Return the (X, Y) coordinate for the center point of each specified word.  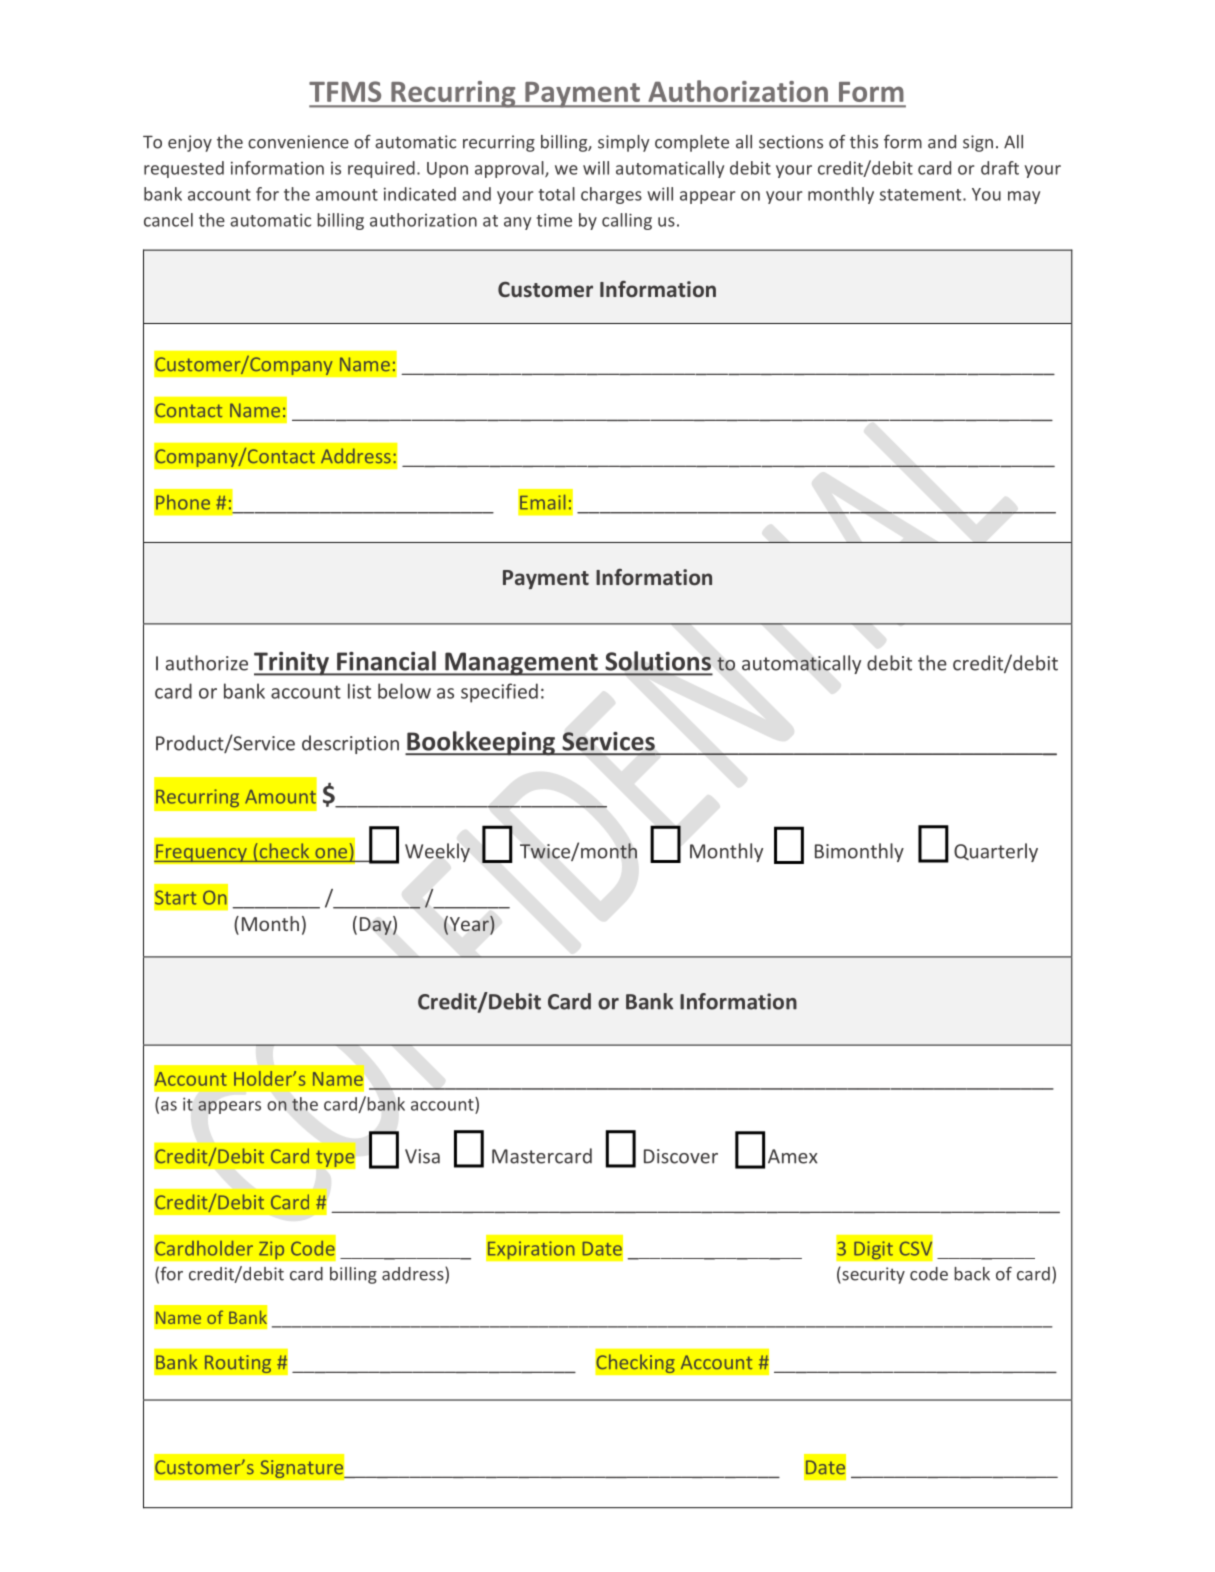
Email (542, 502)
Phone (183, 502)
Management (521, 664)
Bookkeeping (481, 743)
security (872, 1275)
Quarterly (996, 852)
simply (624, 143)
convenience (298, 142)
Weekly (437, 852)
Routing (238, 1364)
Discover (681, 1156)
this (864, 142)
